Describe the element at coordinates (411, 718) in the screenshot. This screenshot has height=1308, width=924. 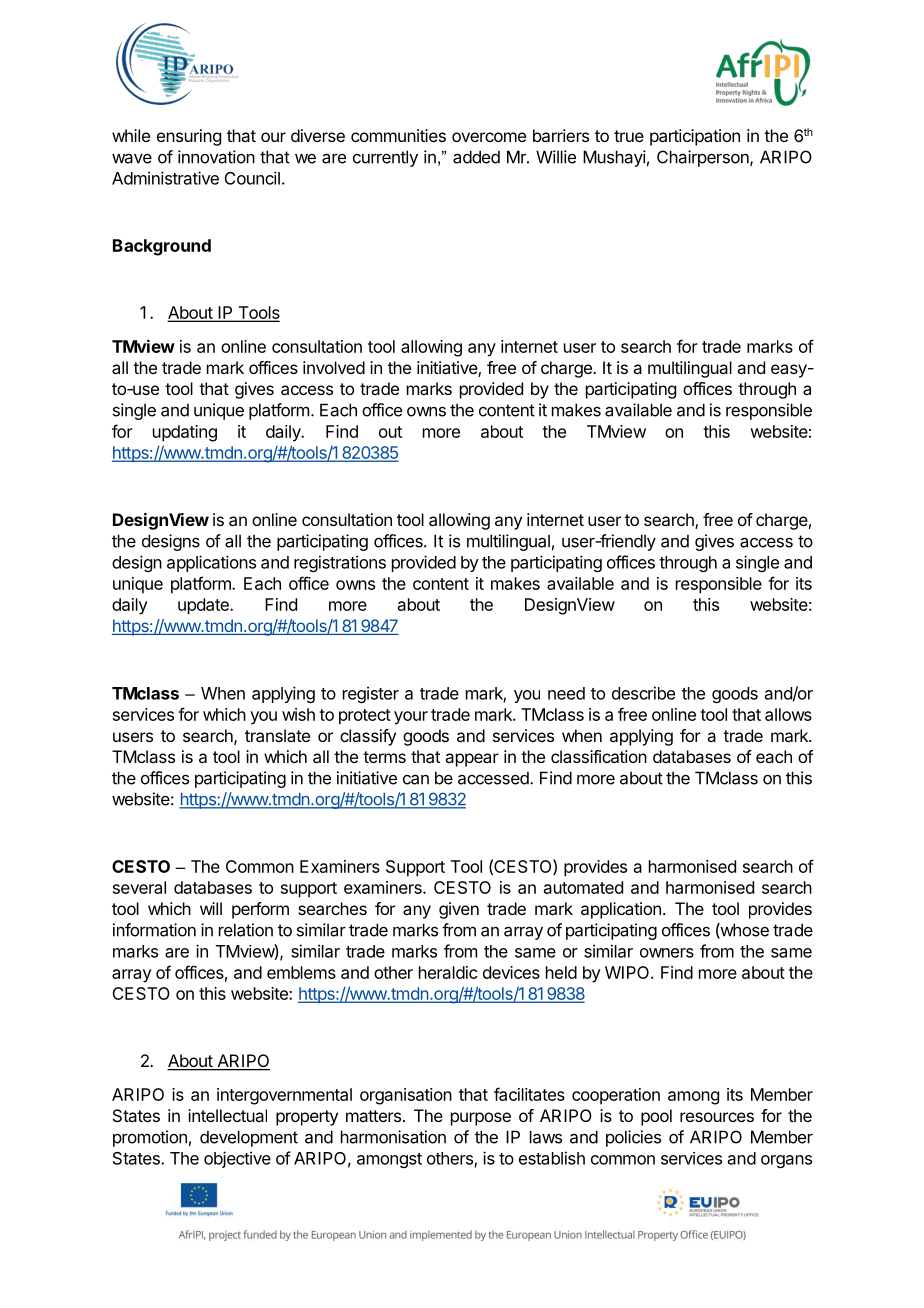
I see `your` at that location.
